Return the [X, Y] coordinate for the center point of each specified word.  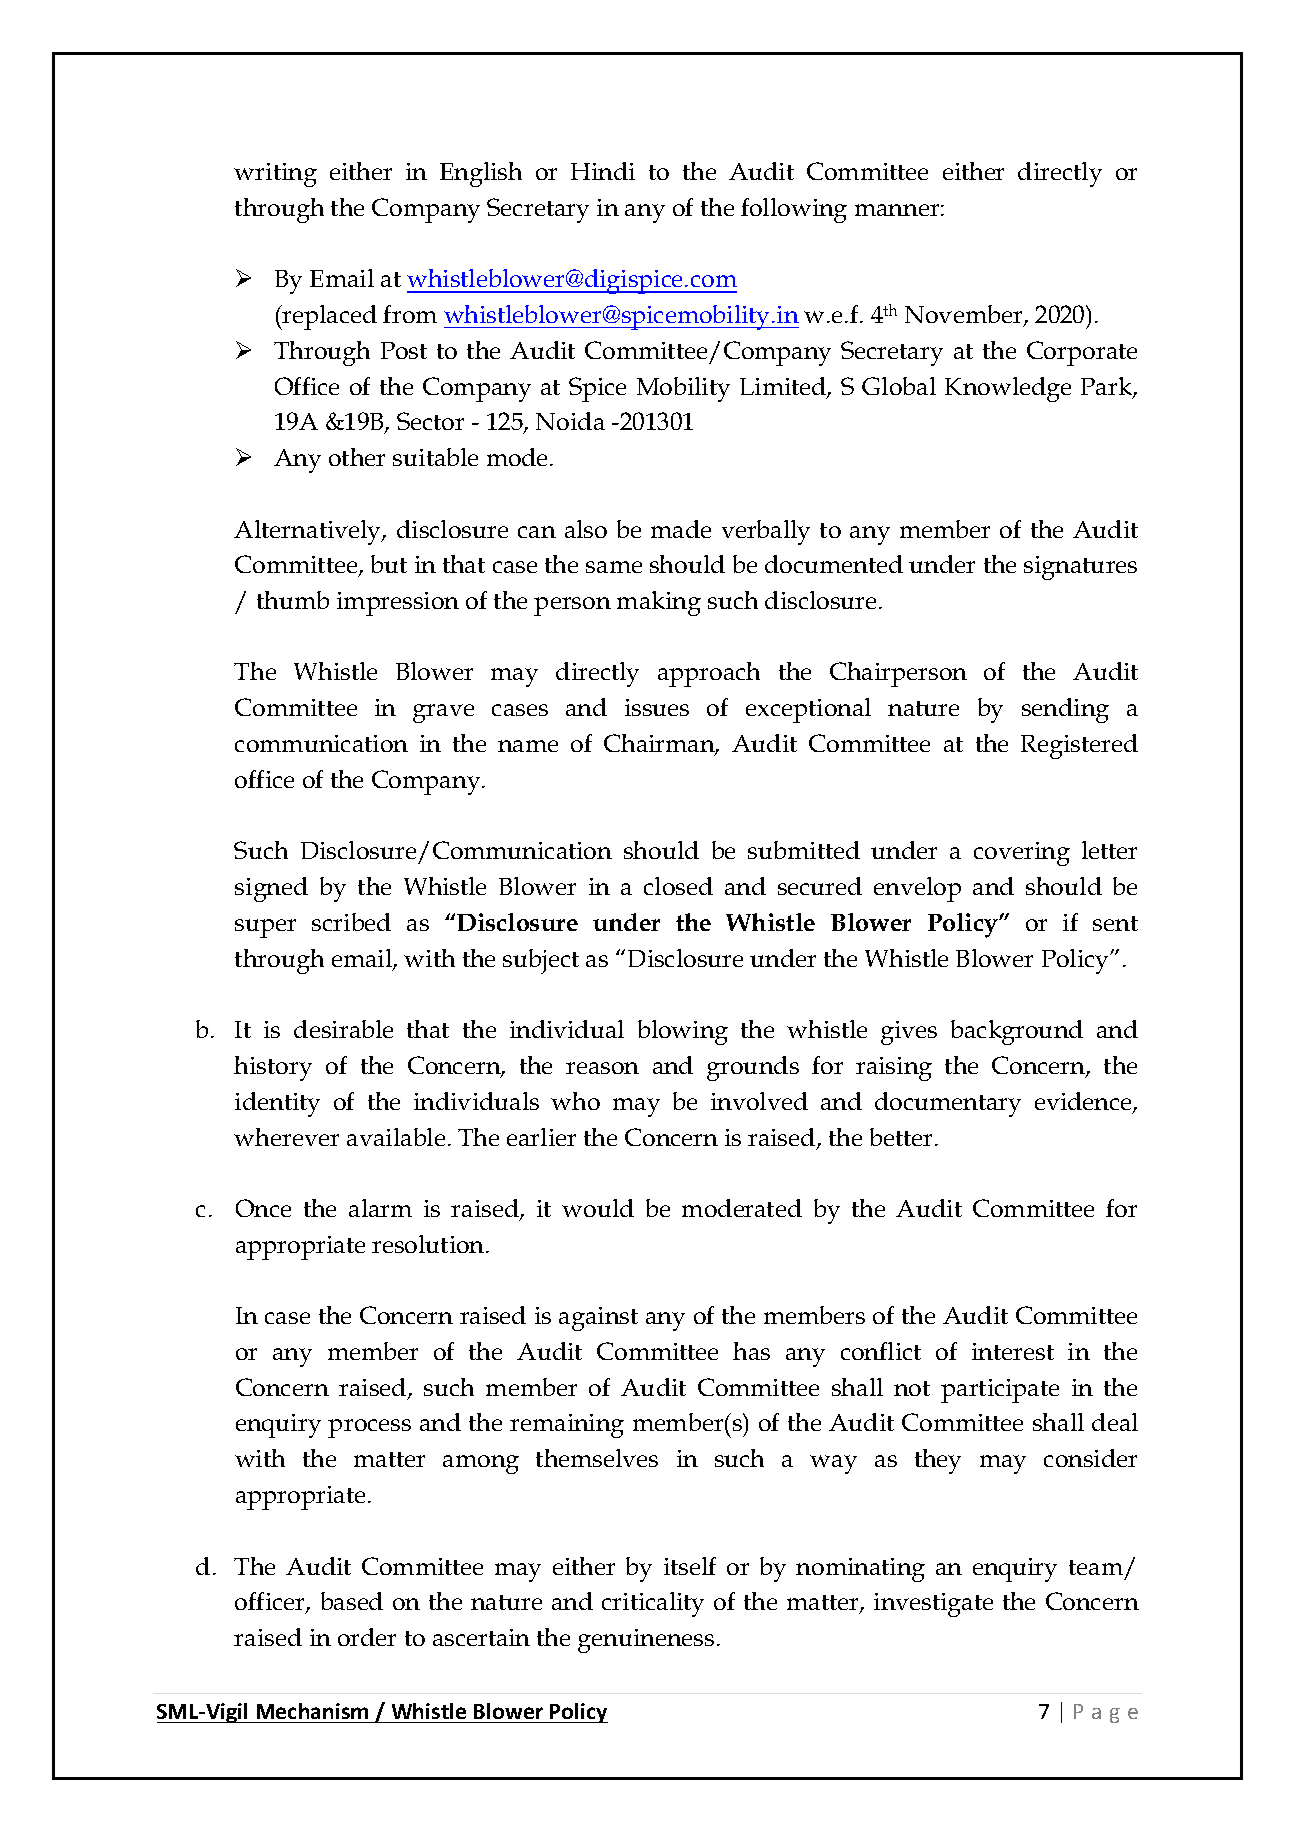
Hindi [603, 171]
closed [678, 886]
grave [443, 713]
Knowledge [1008, 389]
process [369, 1428]
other [357, 457]
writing [275, 175]
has [751, 1351]
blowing [683, 1032]
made [681, 529]
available [396, 1137]
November [965, 315]
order [367, 1637]
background [1017, 1032]
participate [1000, 1391]
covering [1022, 854]
